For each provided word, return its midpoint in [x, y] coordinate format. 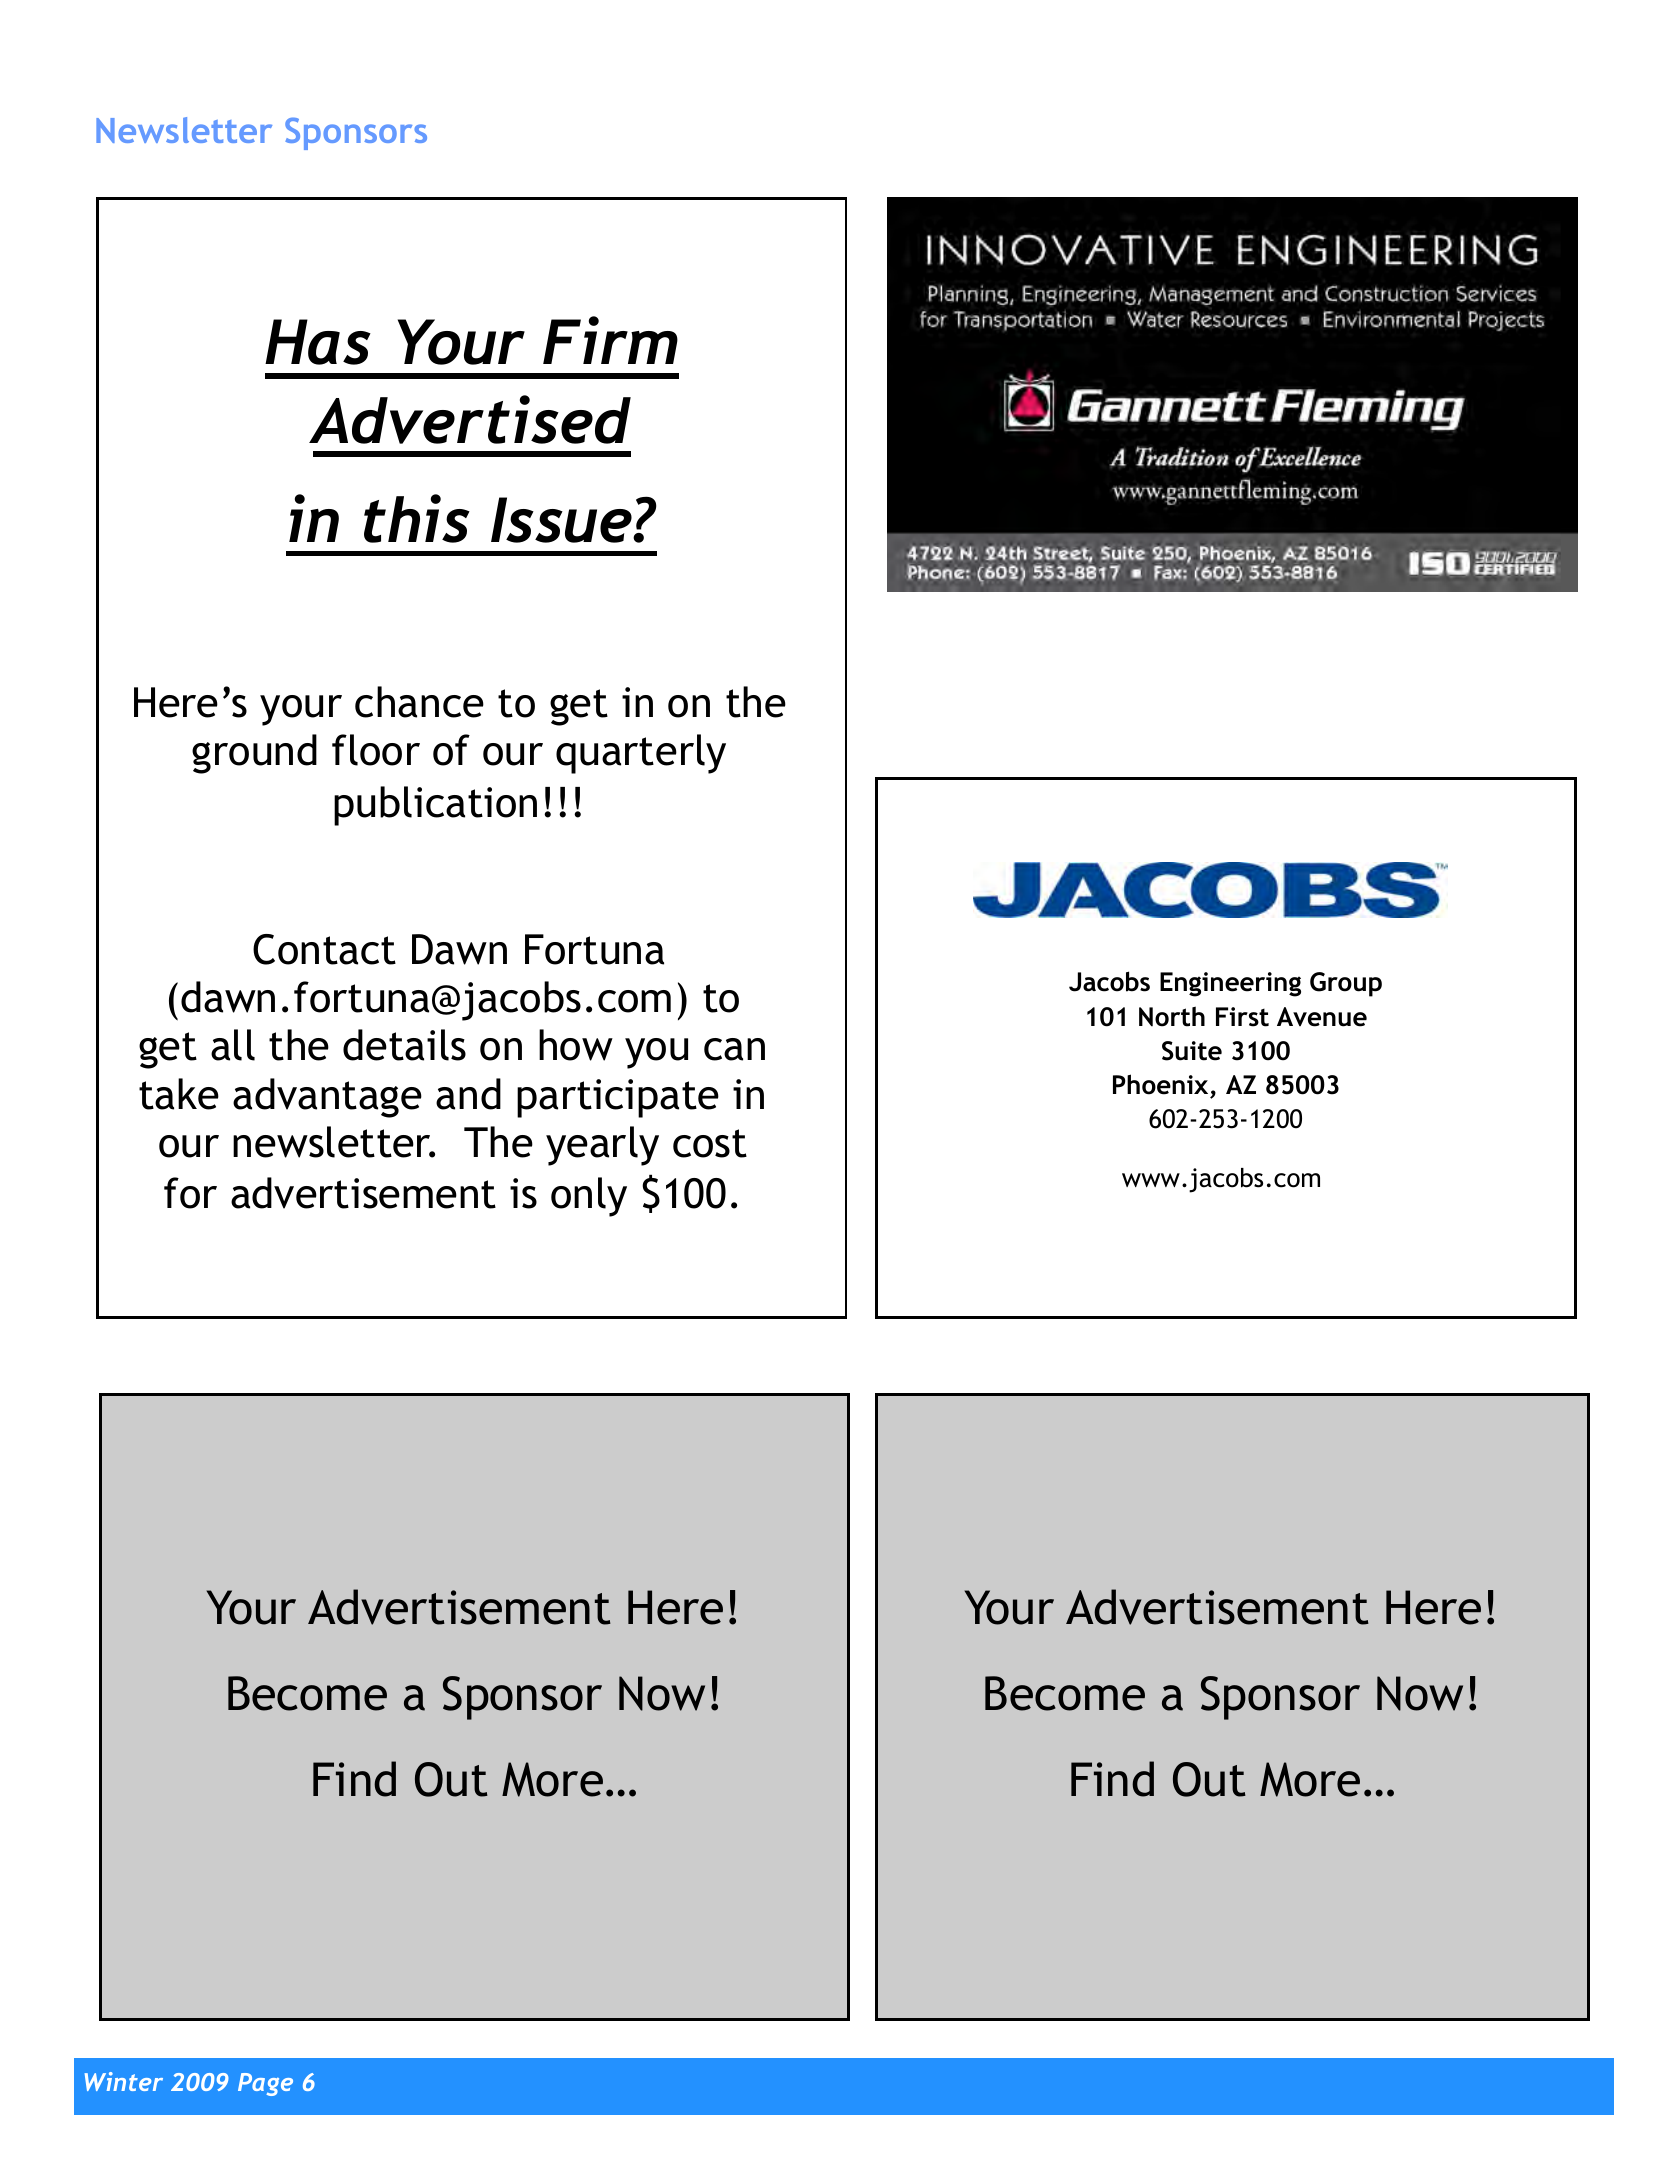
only [589, 1197]
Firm [610, 340]
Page [265, 2084]
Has [318, 342]
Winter [124, 2081]
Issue [562, 520]
